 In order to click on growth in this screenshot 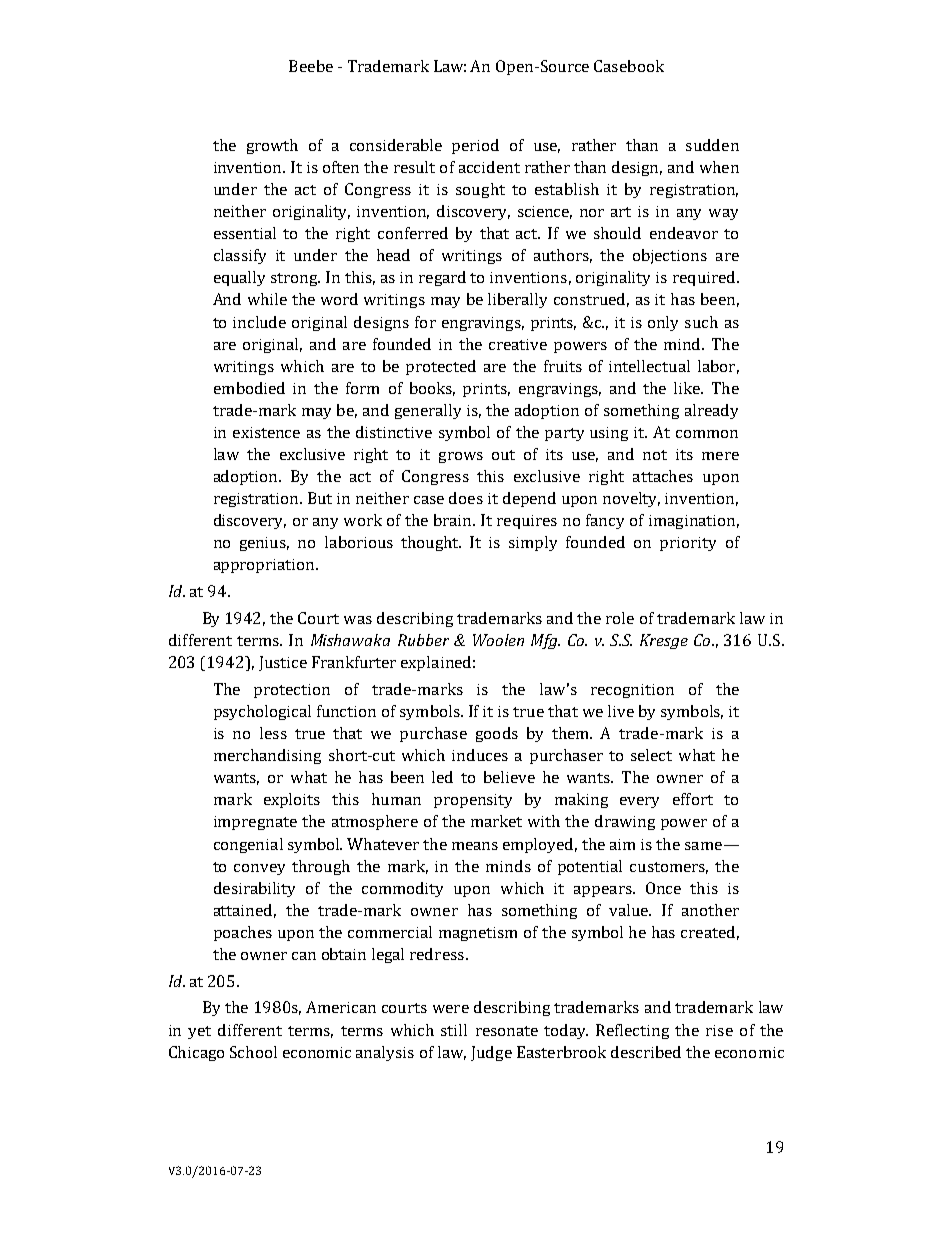, I will do `click(272, 146)`.
